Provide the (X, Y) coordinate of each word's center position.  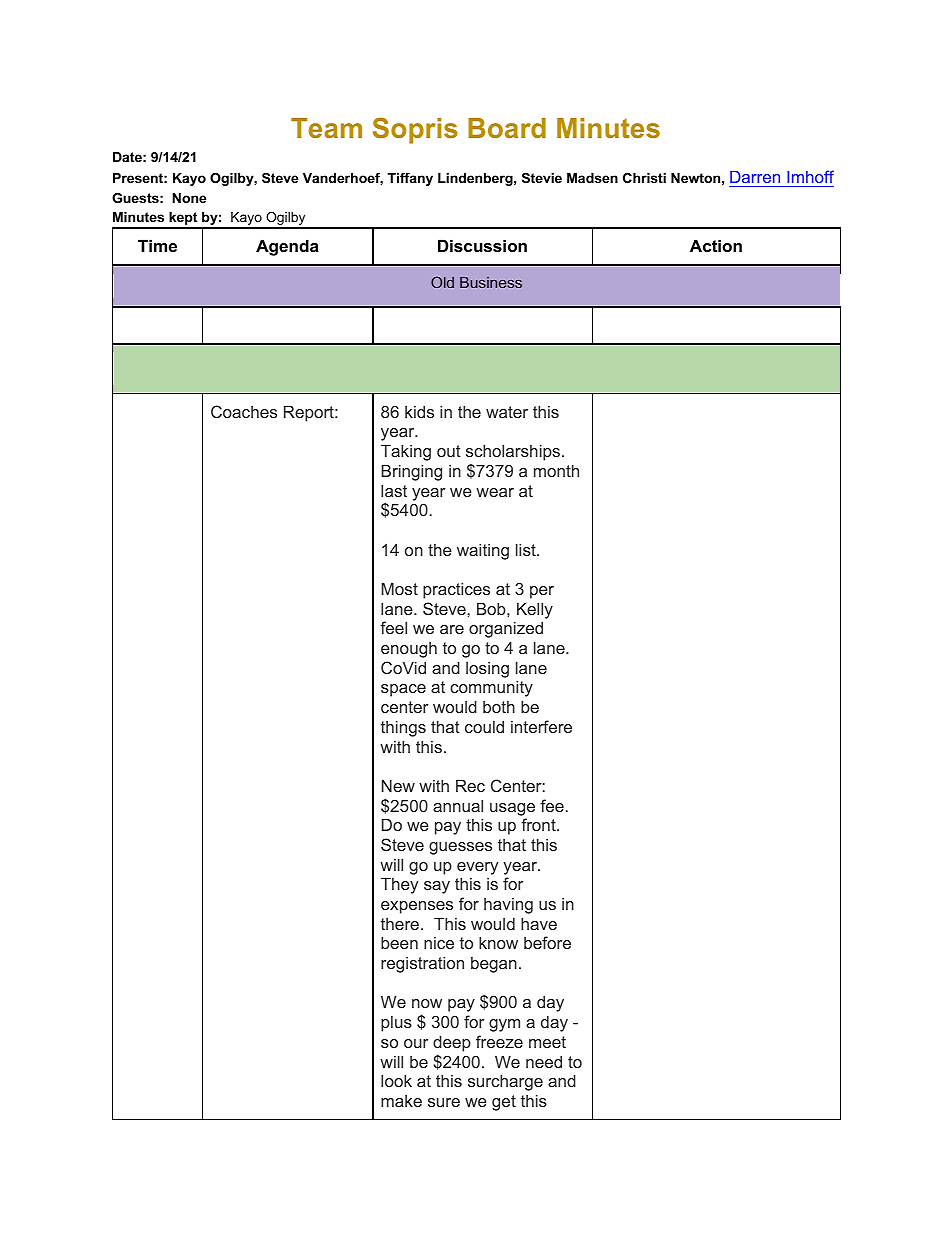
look (396, 1080)
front (539, 824)
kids (419, 411)
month (556, 470)
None (189, 198)
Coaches (244, 411)
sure (444, 1102)
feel (393, 627)
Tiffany (410, 179)
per (542, 592)
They (399, 885)
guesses (460, 848)
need (544, 1061)
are (452, 629)
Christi (644, 178)
